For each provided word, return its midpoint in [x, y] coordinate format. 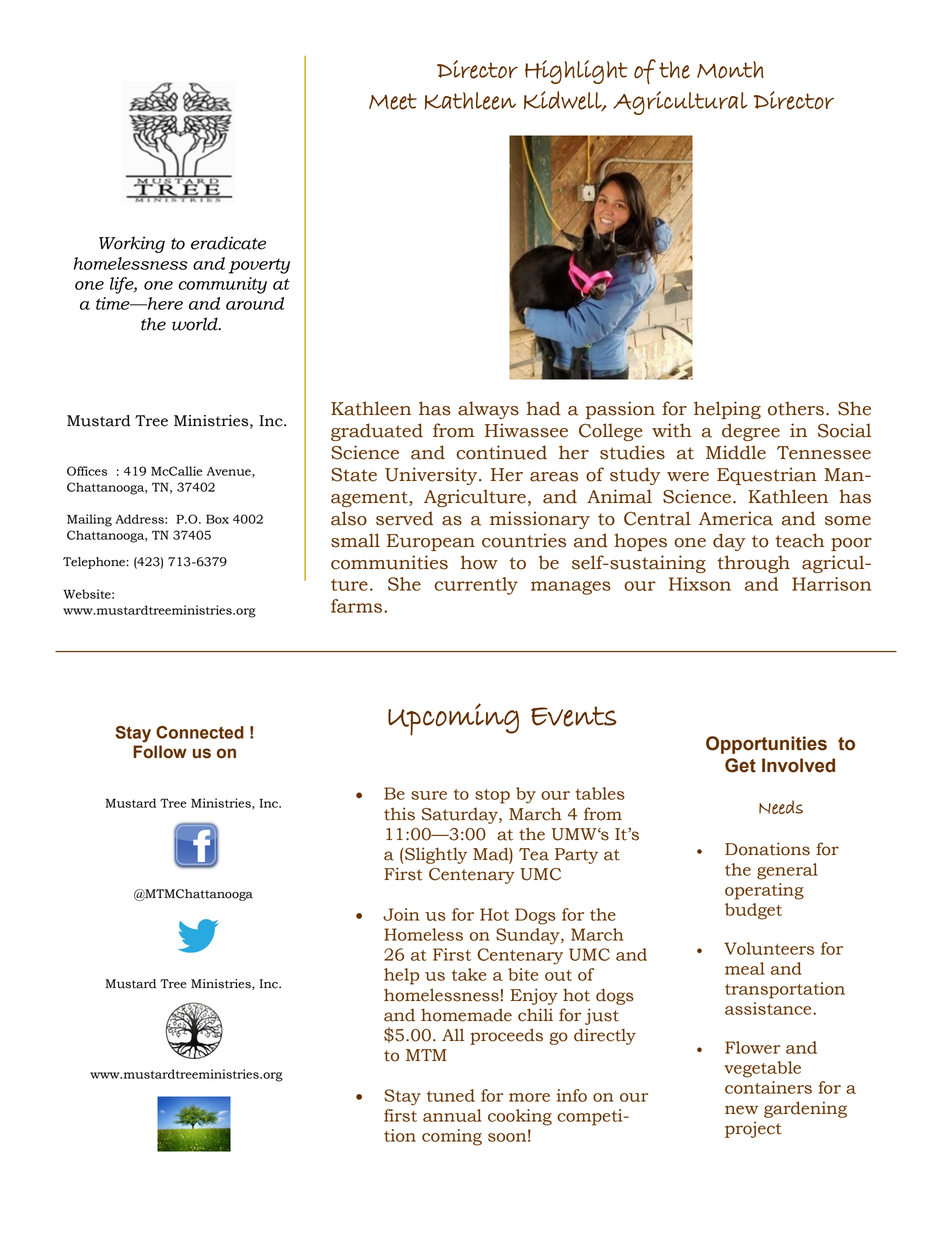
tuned [451, 1095]
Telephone [95, 563]
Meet [393, 101]
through [753, 564]
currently [476, 586]
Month [730, 70]
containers [768, 1087]
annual [452, 1115]
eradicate [228, 243]
